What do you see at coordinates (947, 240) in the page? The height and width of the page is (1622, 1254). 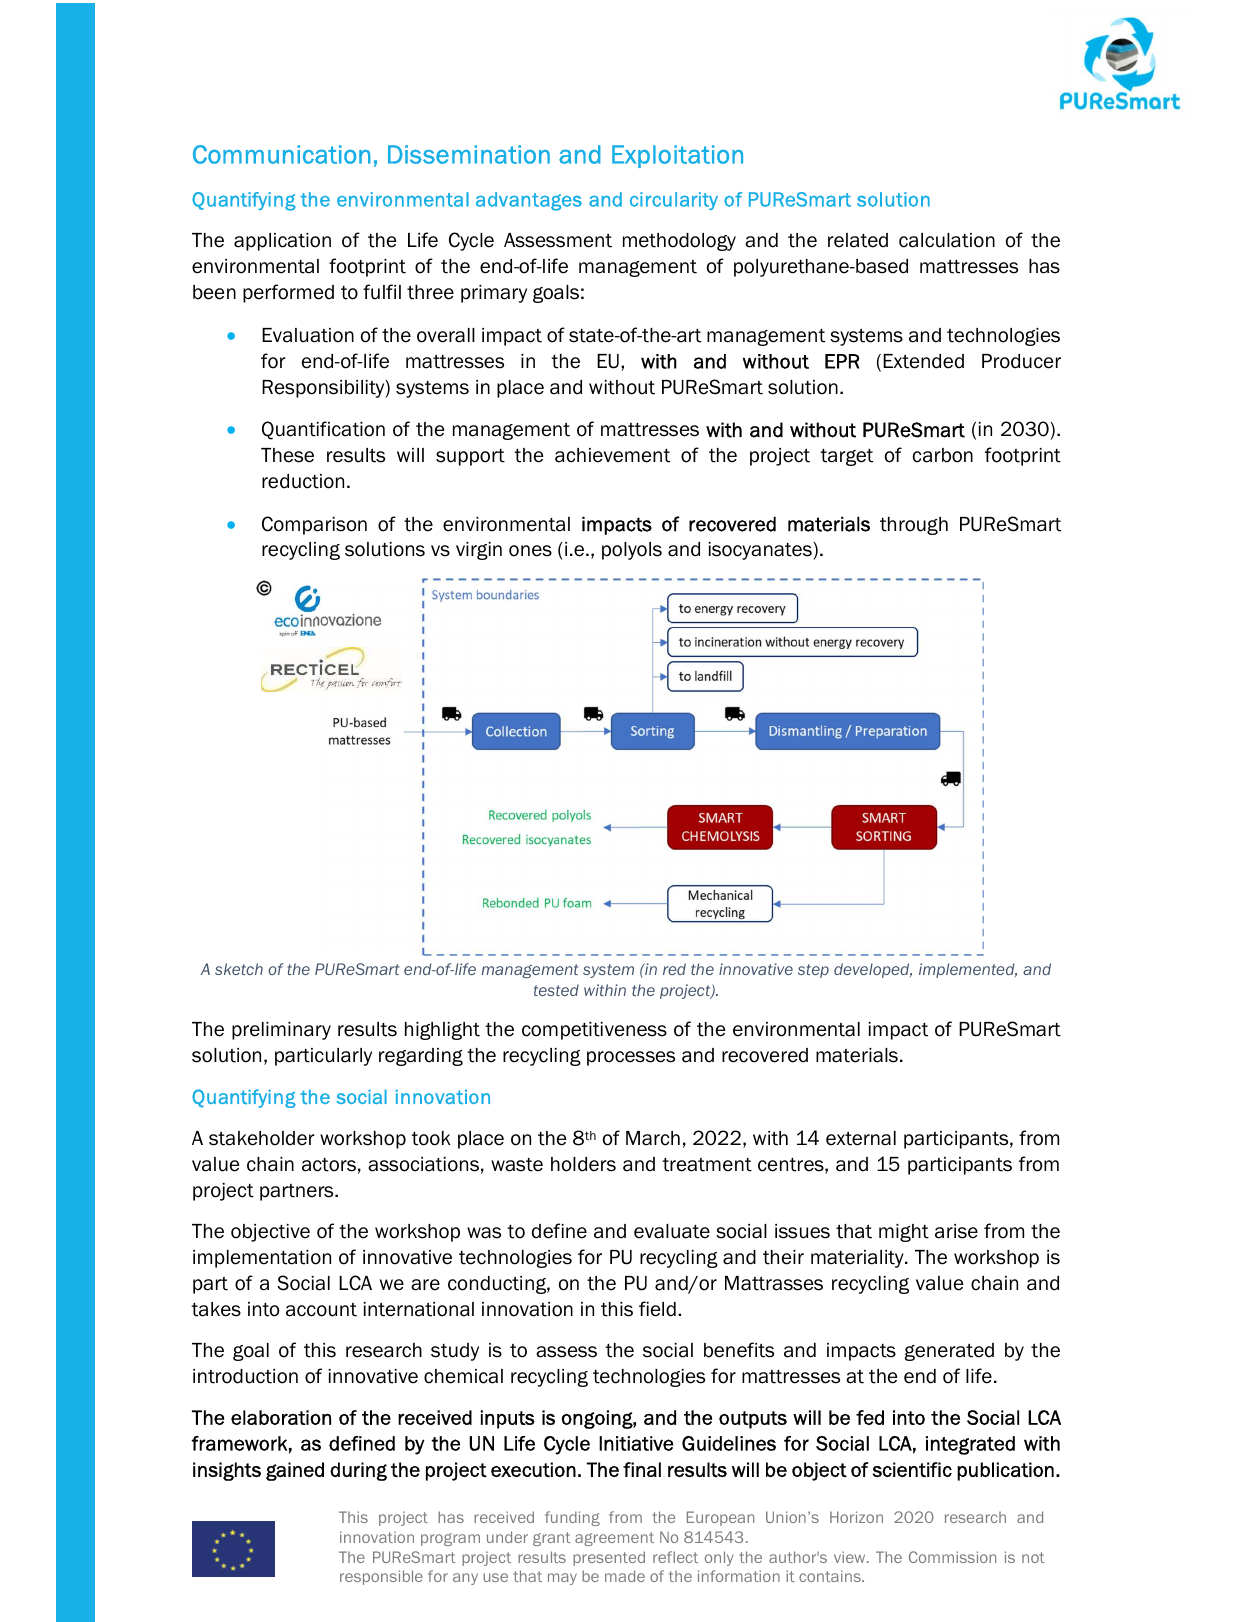 I see `calculation` at bounding box center [947, 240].
